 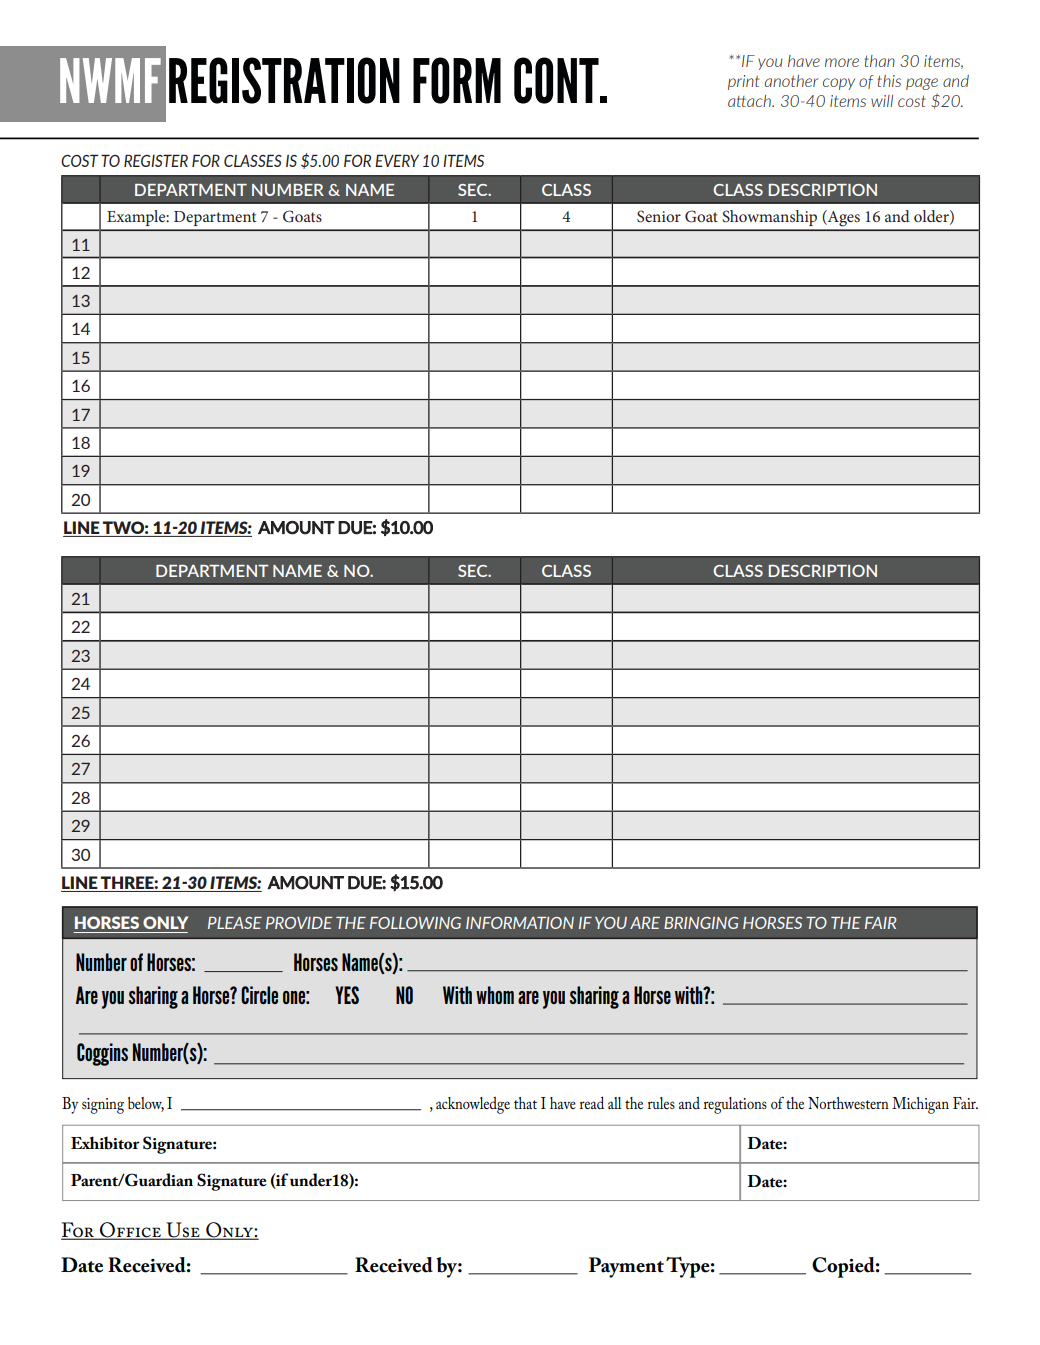 What do you see at coordinates (235, 923) in the page?
I see `PLEASE` at bounding box center [235, 923].
